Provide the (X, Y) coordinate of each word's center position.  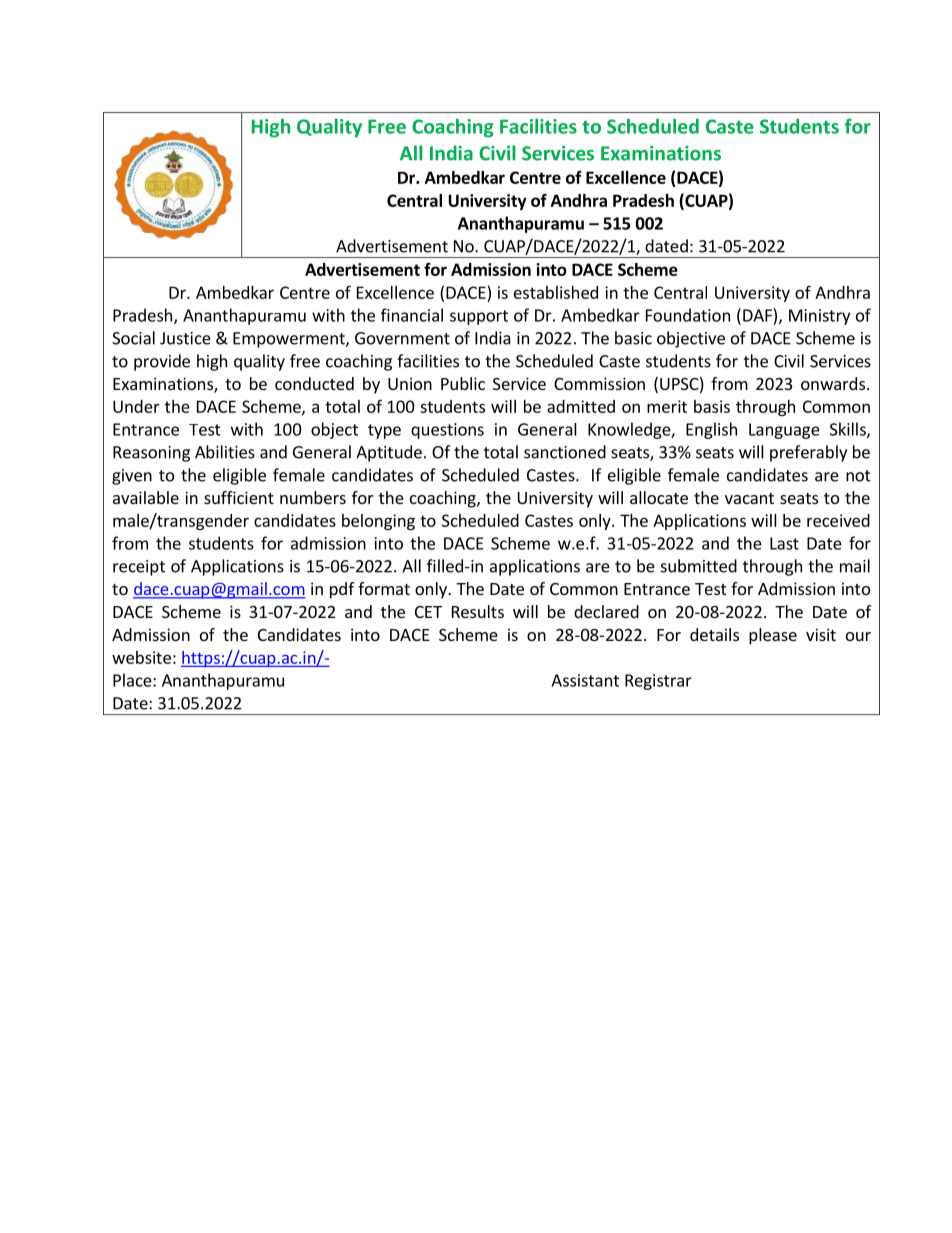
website (141, 657)
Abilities (225, 452)
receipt (139, 568)
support (479, 317)
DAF (757, 315)
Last (784, 543)
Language (784, 431)
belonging (378, 522)
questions (447, 431)
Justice (185, 338)
